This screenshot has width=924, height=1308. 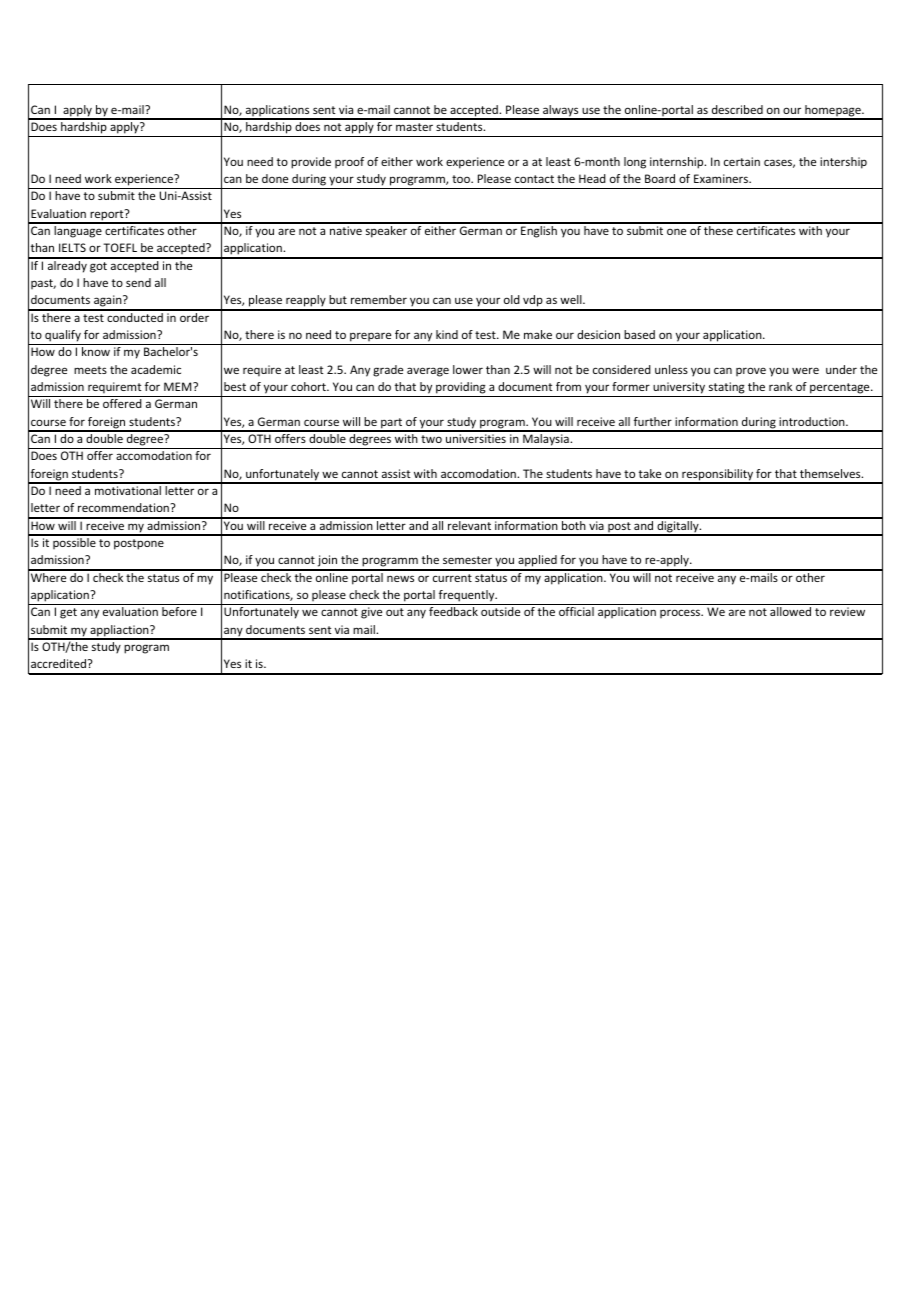 I want to click on feedback, so click(x=453, y=611).
